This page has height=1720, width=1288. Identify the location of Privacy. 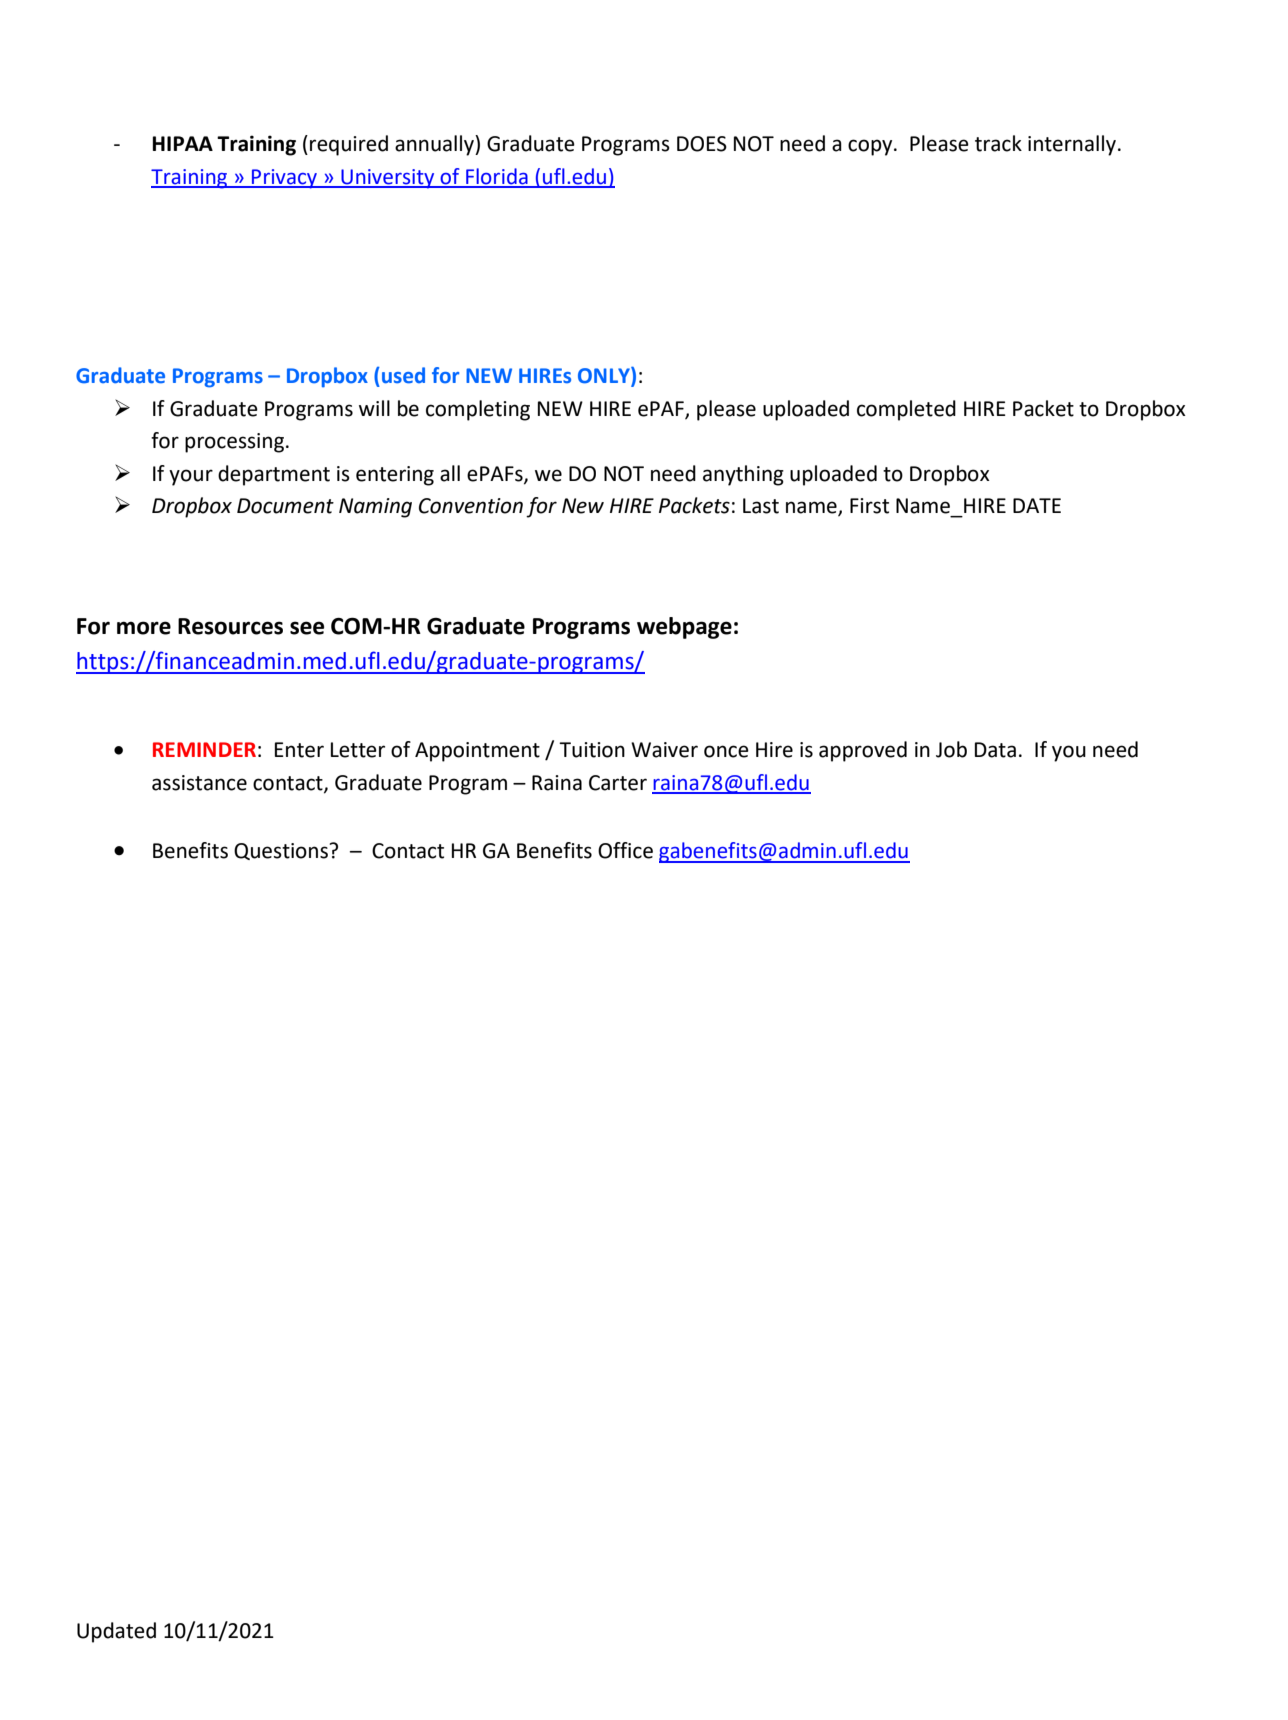
(284, 179).
